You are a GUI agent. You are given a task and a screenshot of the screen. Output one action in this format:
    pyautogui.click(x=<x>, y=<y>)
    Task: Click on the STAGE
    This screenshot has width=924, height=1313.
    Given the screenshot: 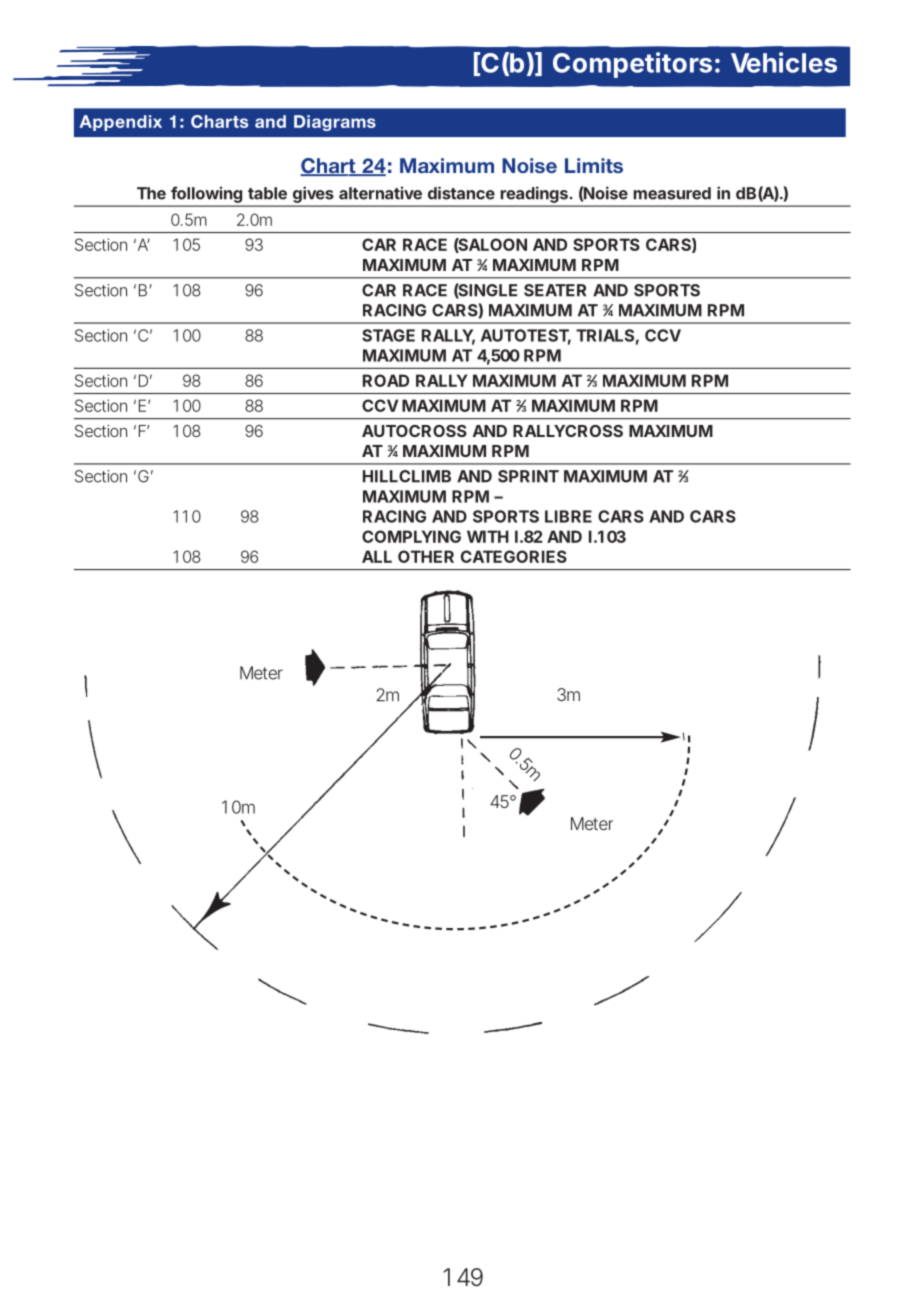 What is the action you would take?
    pyautogui.click(x=388, y=335)
